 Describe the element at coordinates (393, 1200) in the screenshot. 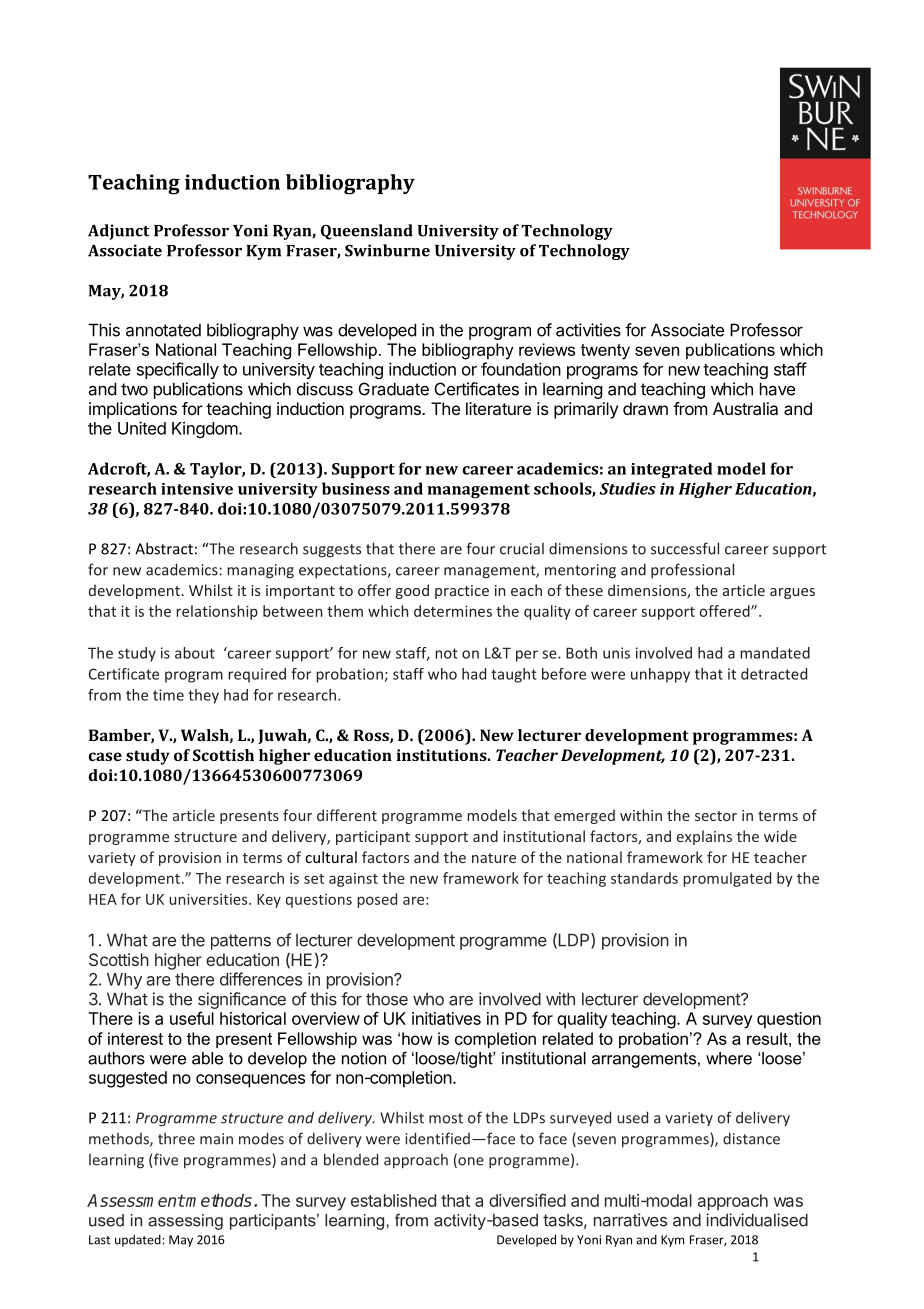

I see `established` at that location.
